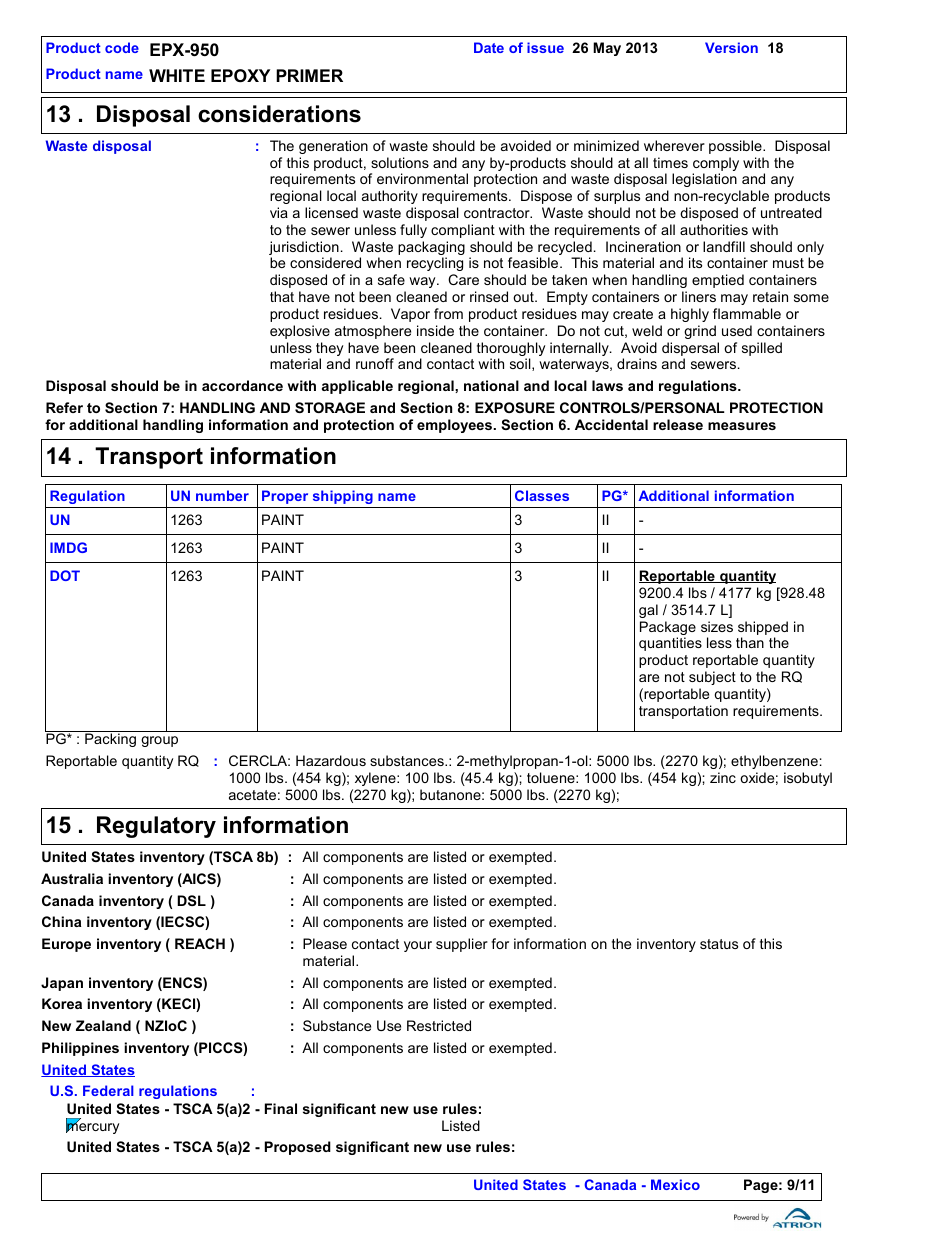  I want to click on Date, so click(489, 47).
